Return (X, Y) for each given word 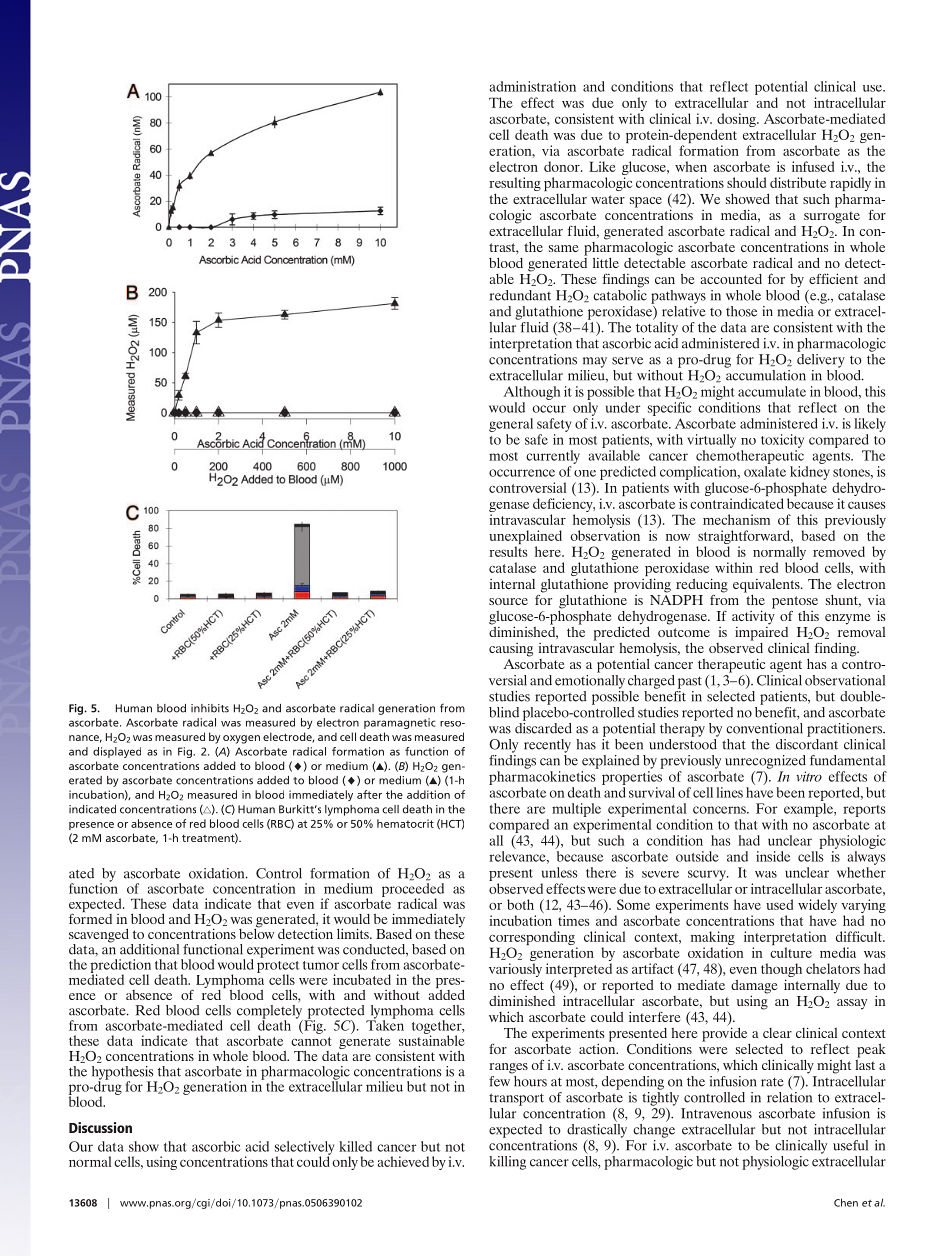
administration (533, 86)
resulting (515, 184)
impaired (761, 633)
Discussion (100, 1127)
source (508, 601)
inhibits (210, 708)
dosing (737, 121)
